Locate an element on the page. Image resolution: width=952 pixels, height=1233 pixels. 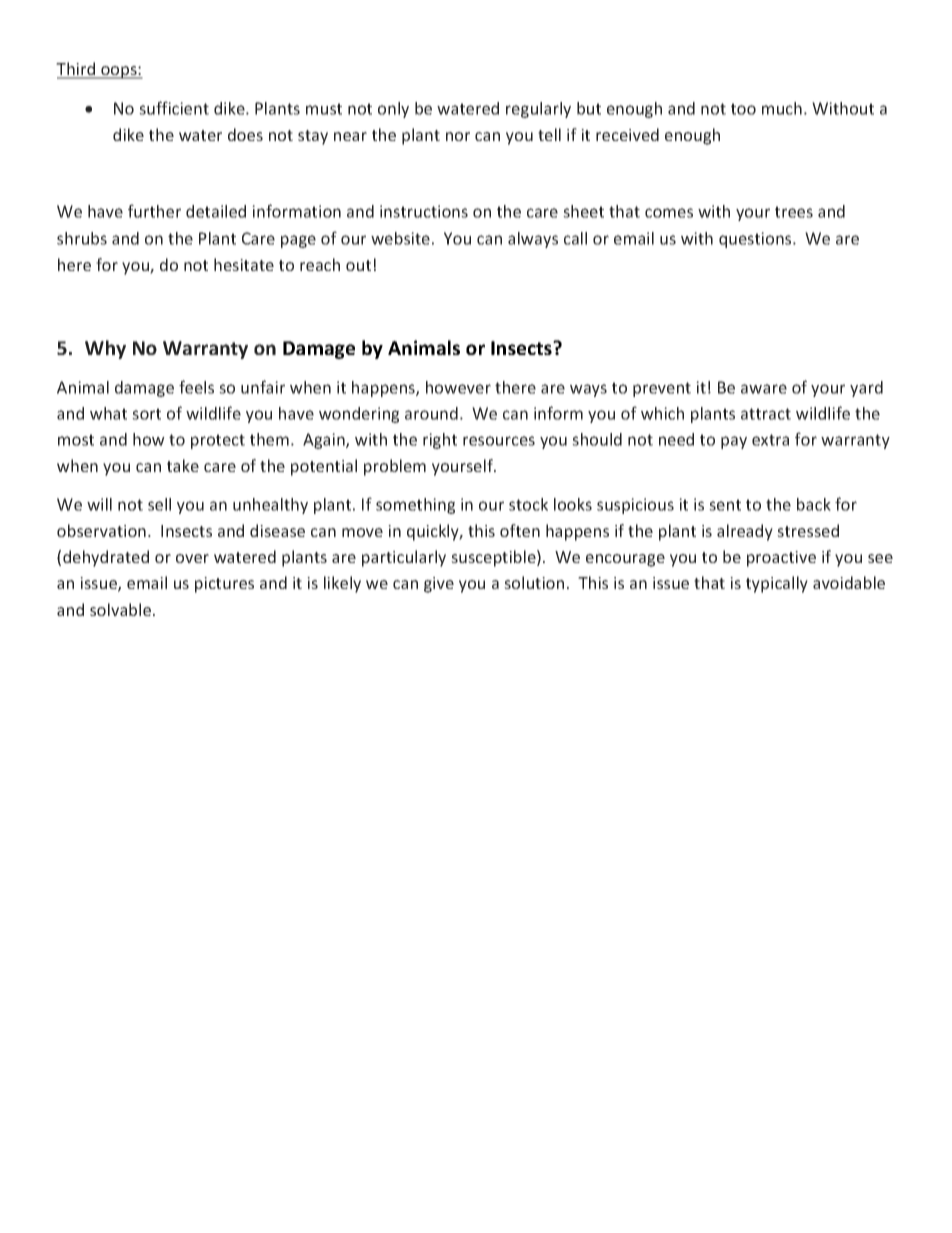
however is located at coordinates (458, 387).
